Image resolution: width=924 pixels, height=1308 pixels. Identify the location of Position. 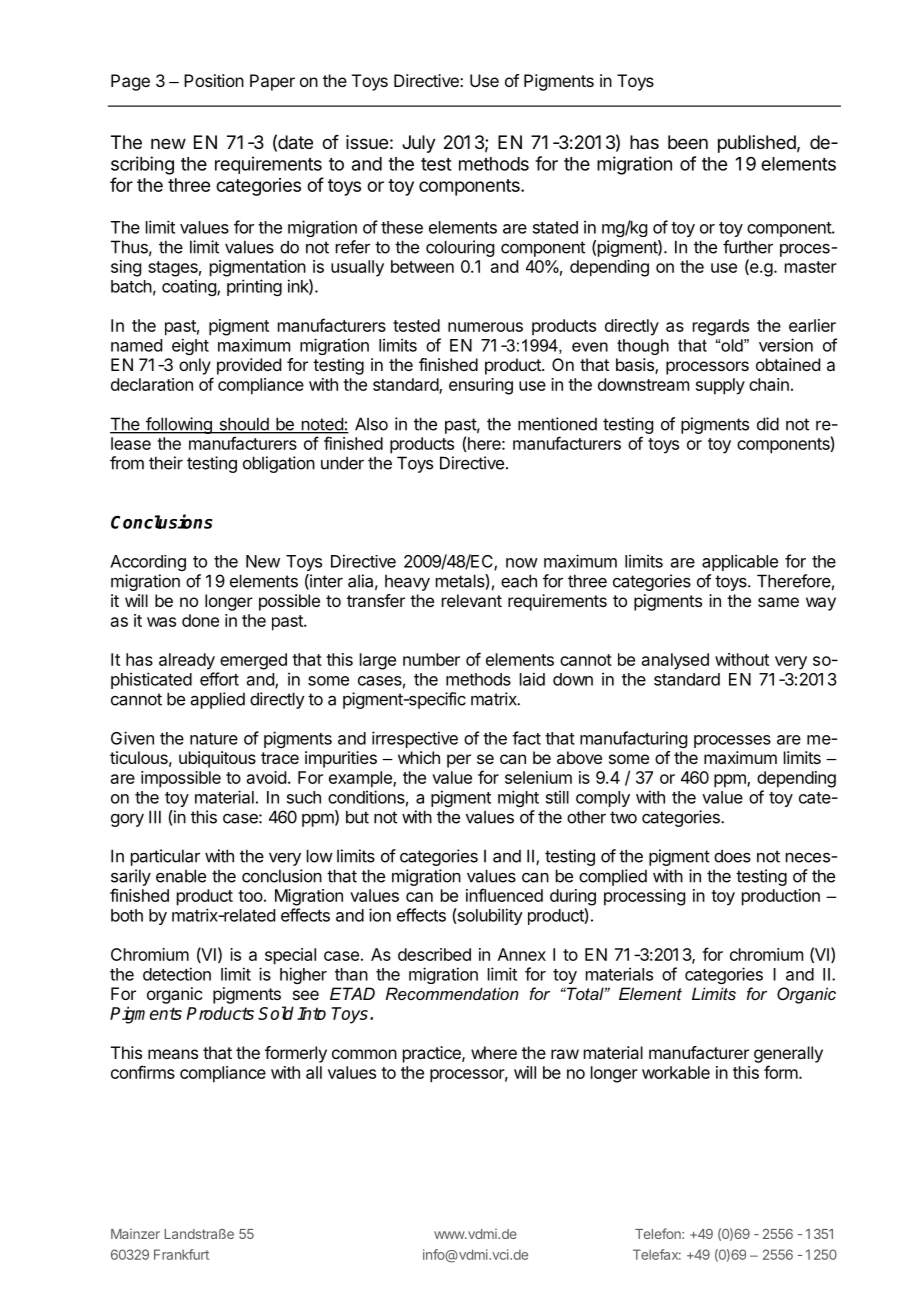
(214, 80).
